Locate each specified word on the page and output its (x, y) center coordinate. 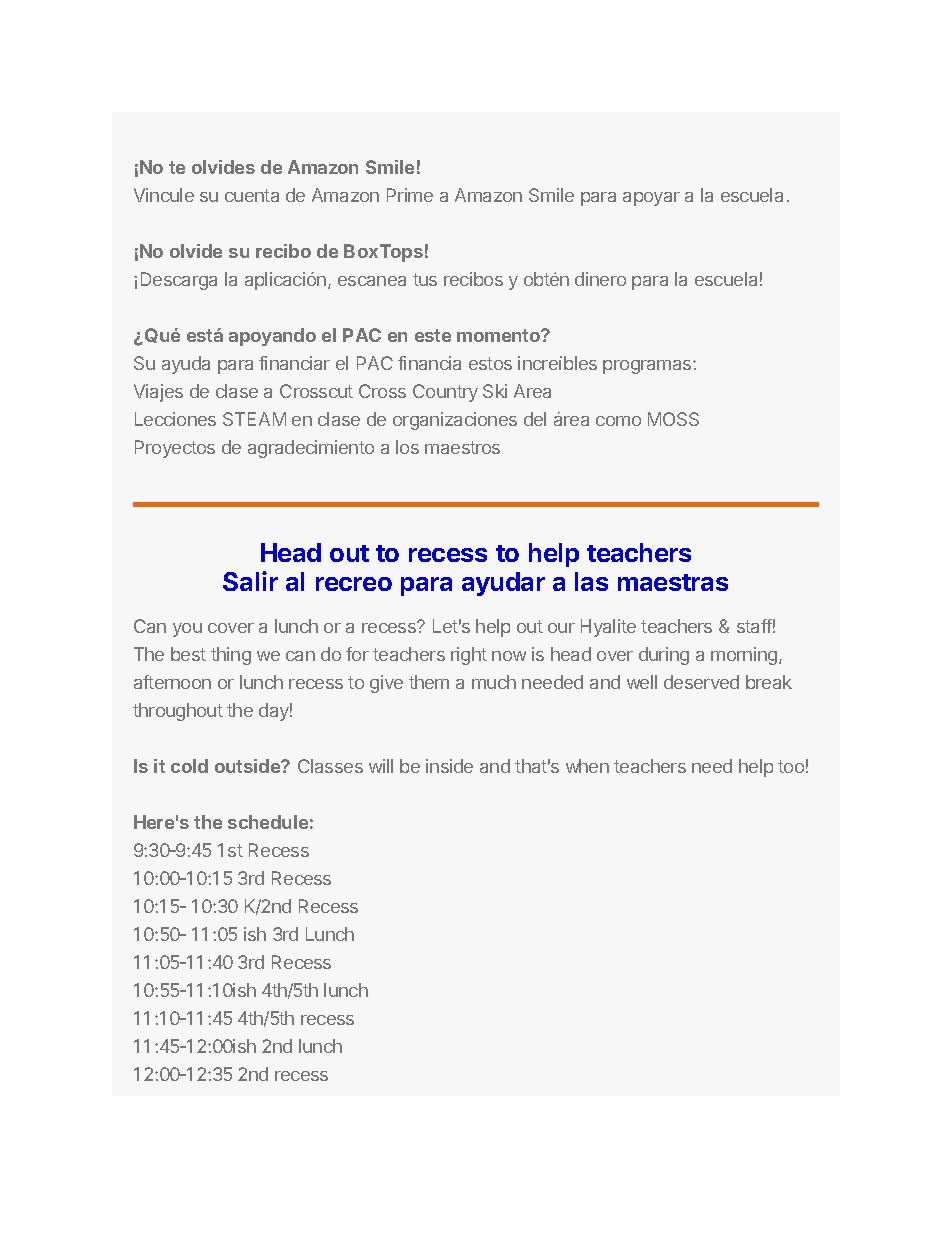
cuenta (252, 195)
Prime (410, 195)
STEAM (254, 419)
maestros (462, 447)
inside (449, 766)
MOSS (673, 419)
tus (425, 279)
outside (248, 766)
